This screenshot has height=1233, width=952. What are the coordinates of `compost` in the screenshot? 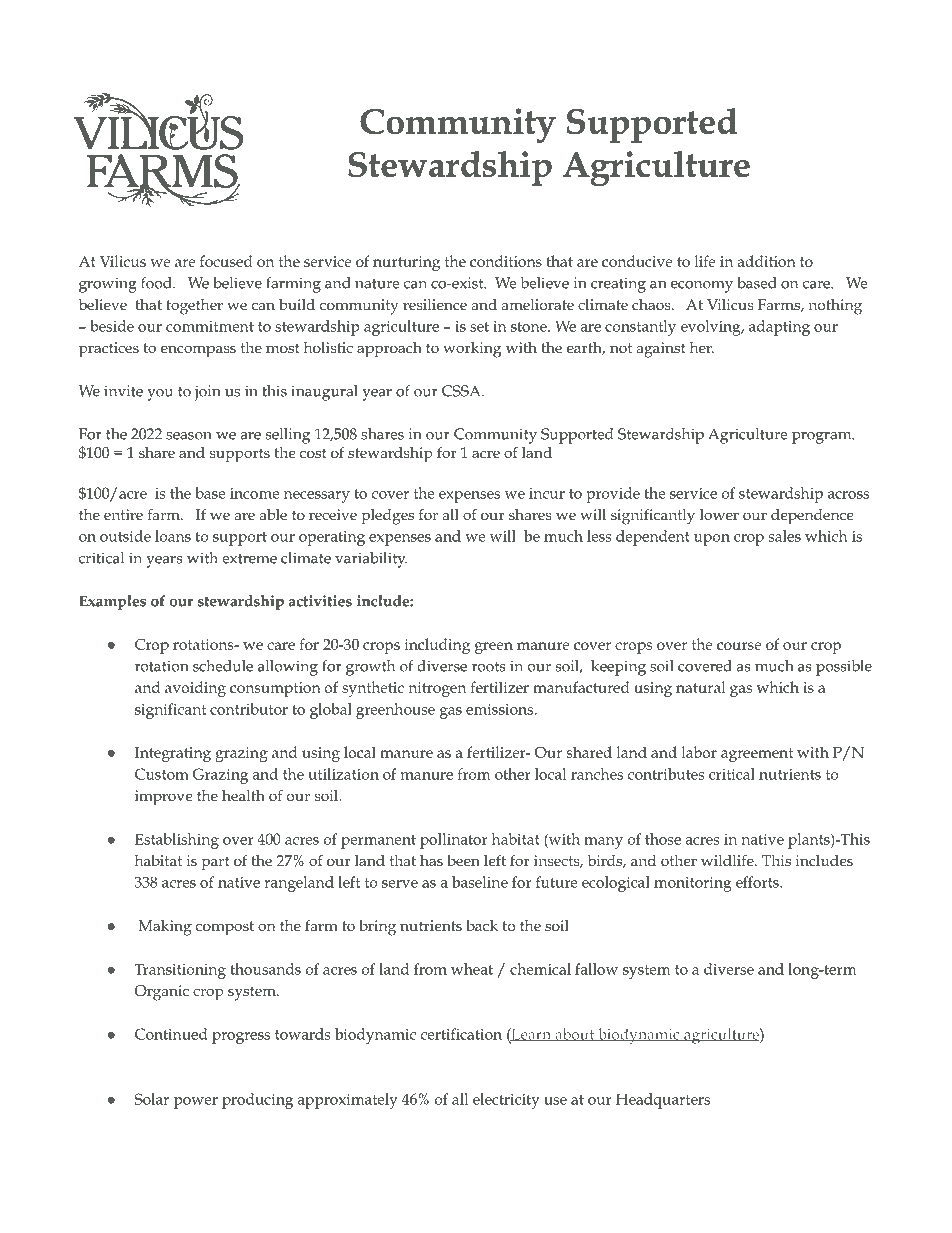 It's located at (225, 928).
